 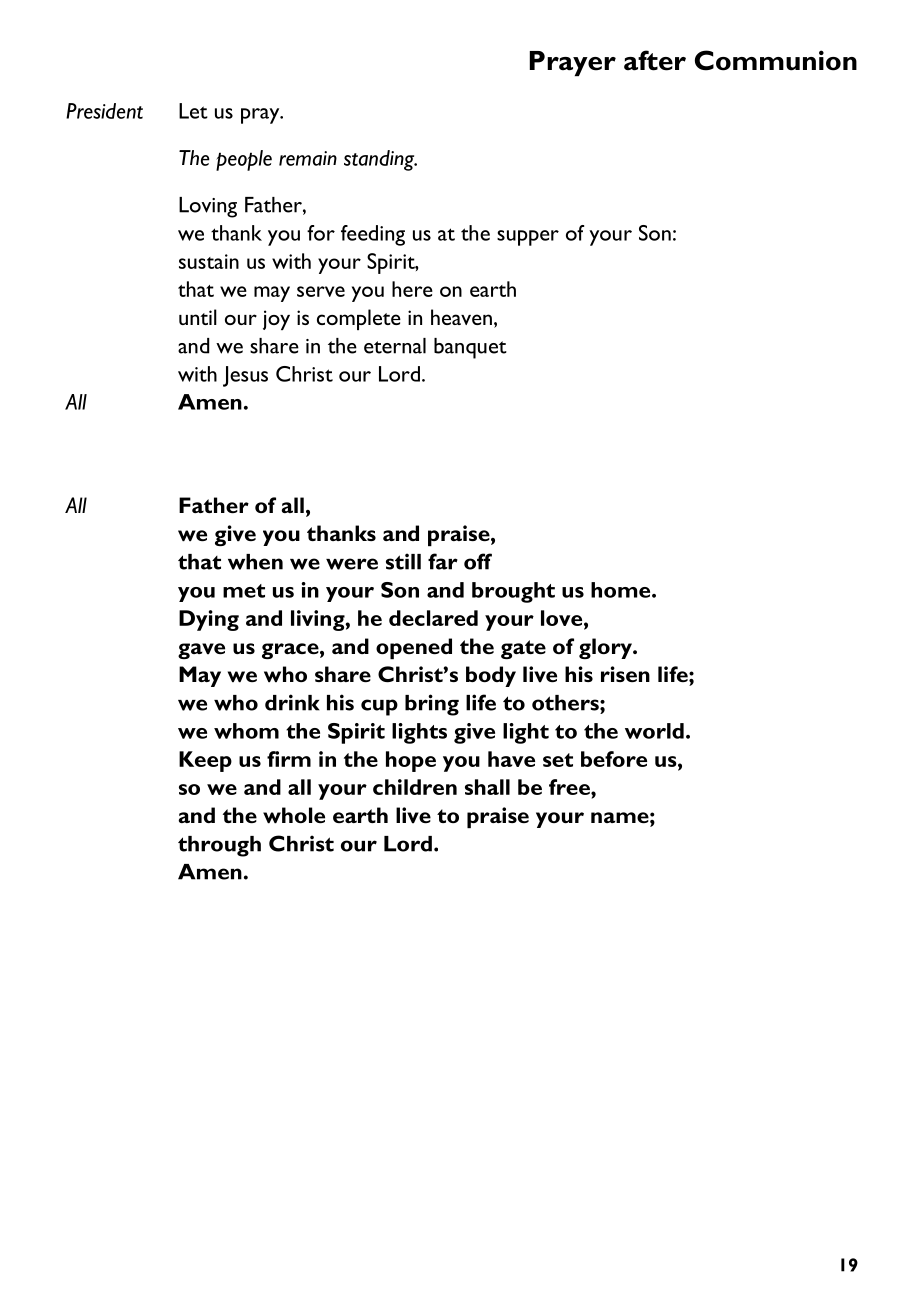 What do you see at coordinates (470, 348) in the screenshot?
I see `banquet` at bounding box center [470, 348].
